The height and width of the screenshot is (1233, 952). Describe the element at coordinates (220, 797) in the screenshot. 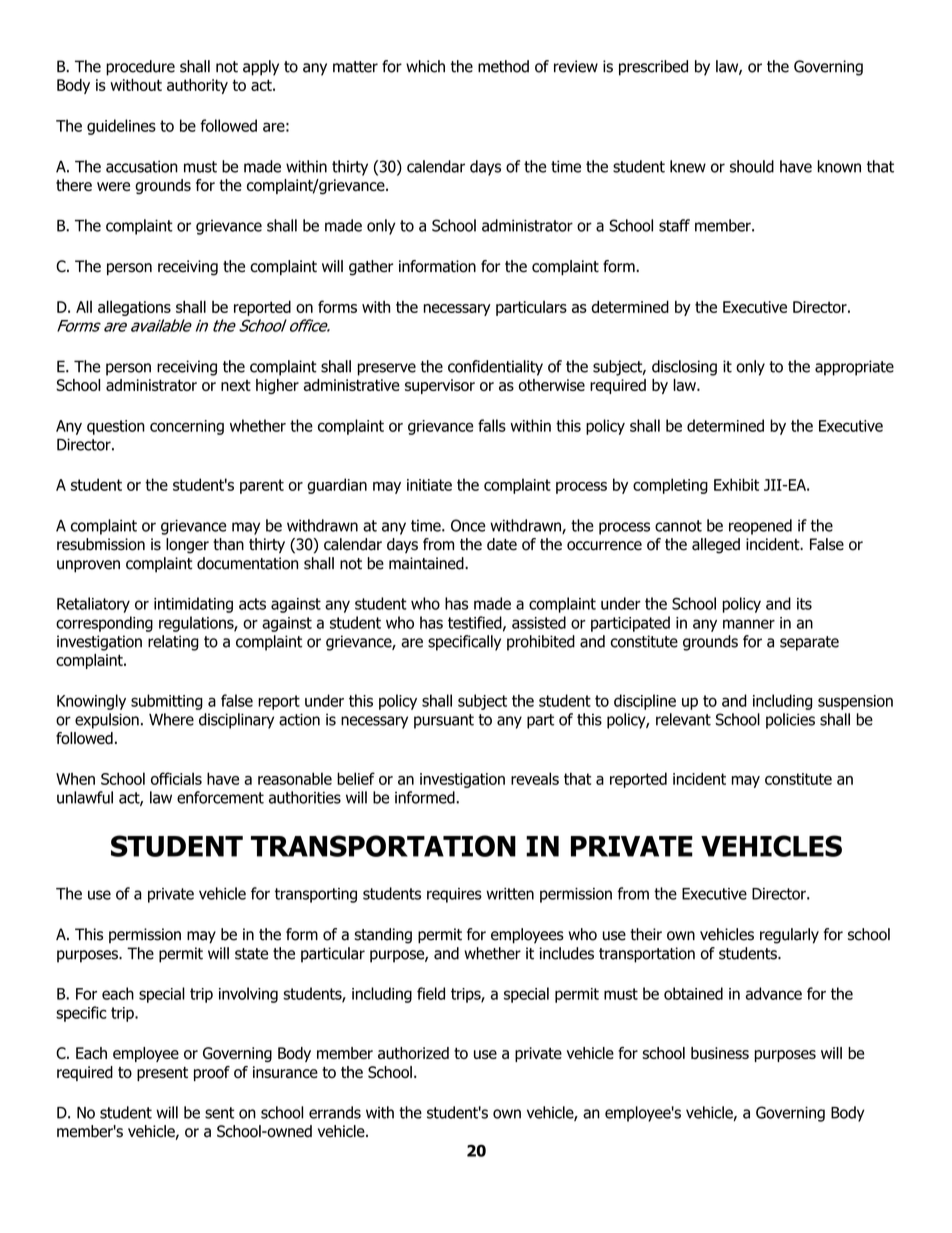

I see `enforcement` at that location.
